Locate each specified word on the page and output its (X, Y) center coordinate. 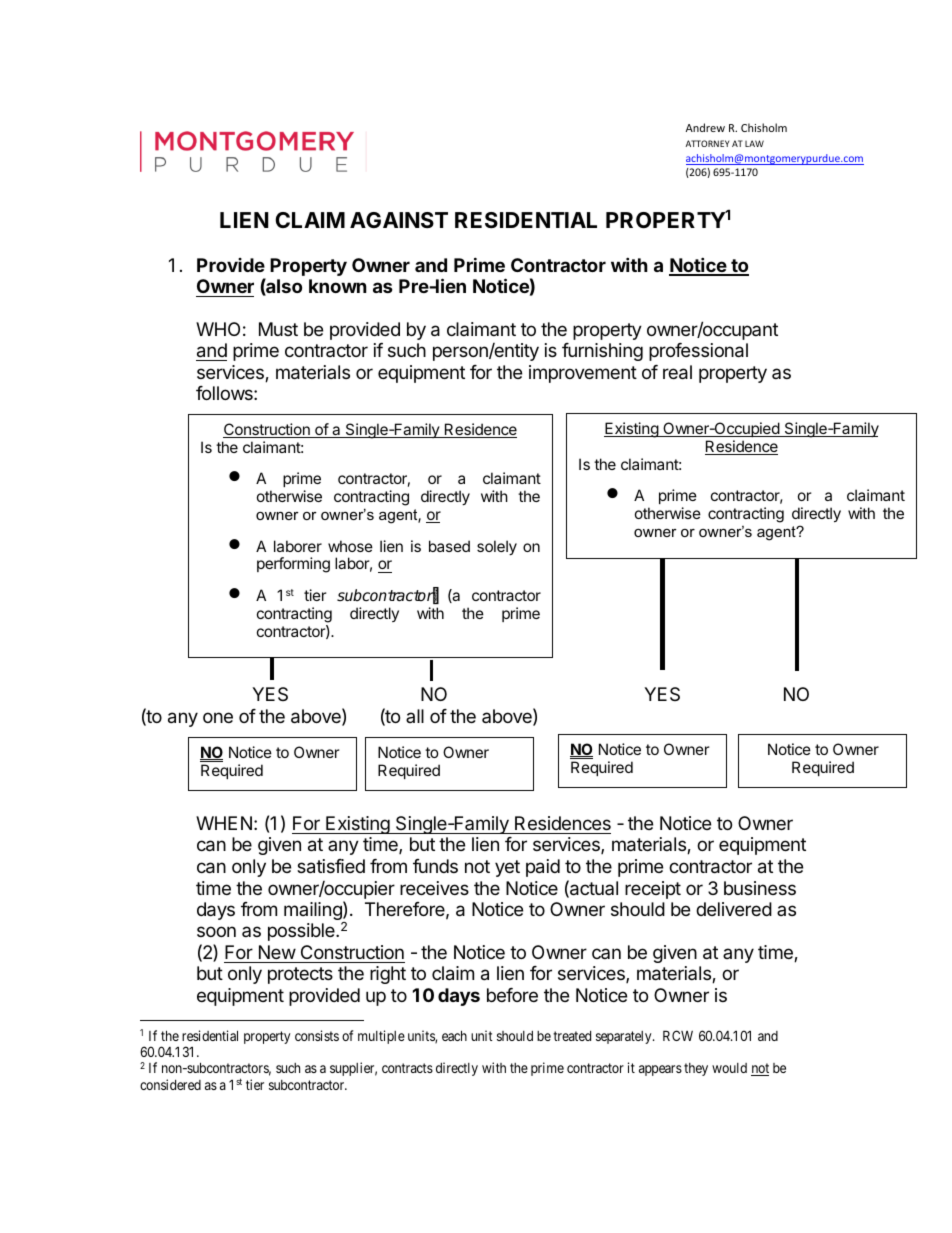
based (449, 546)
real (677, 372)
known (338, 286)
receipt (653, 890)
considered (170, 1084)
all (415, 716)
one (218, 717)
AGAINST (399, 220)
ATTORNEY (707, 143)
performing (293, 565)
